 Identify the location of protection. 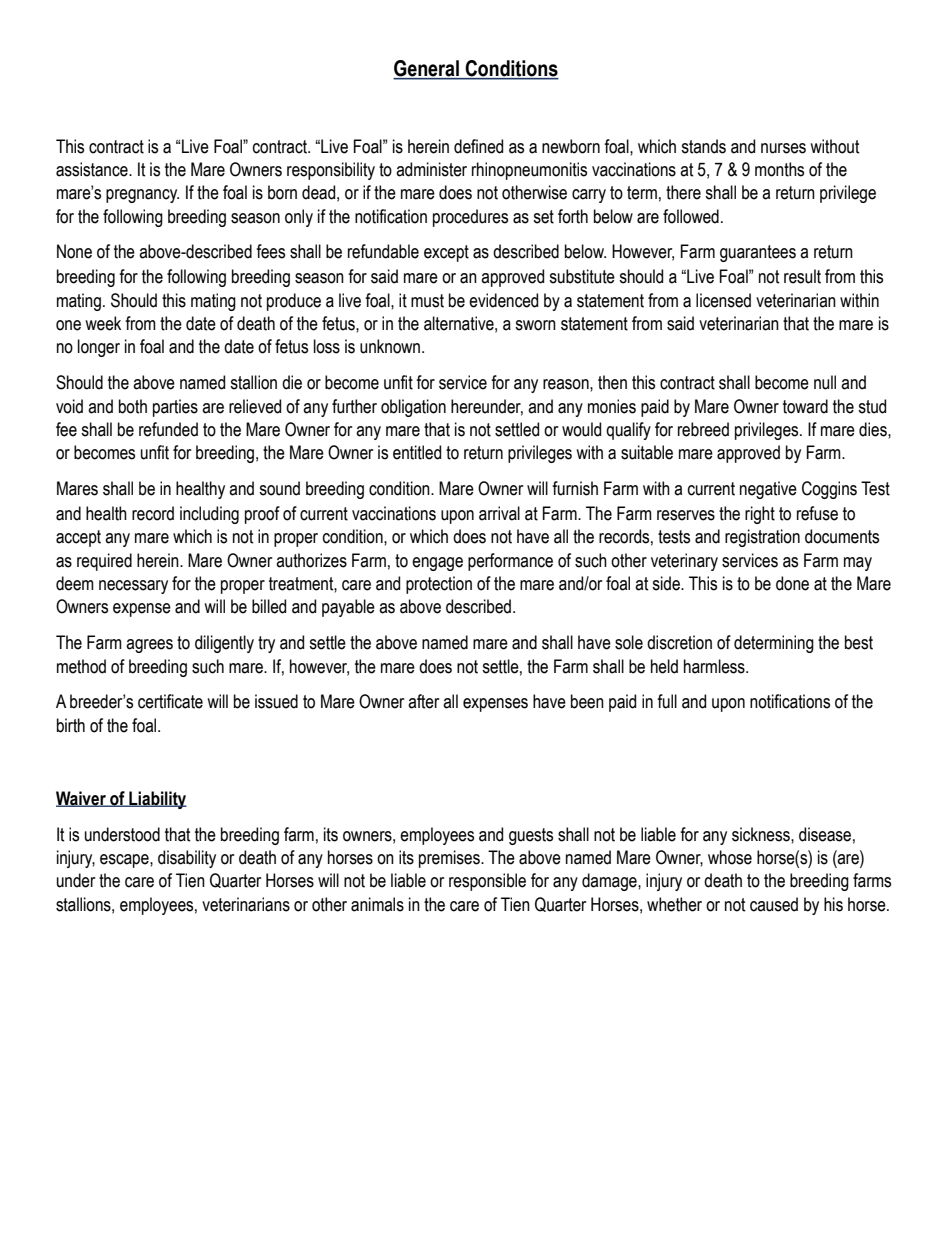
(439, 585).
